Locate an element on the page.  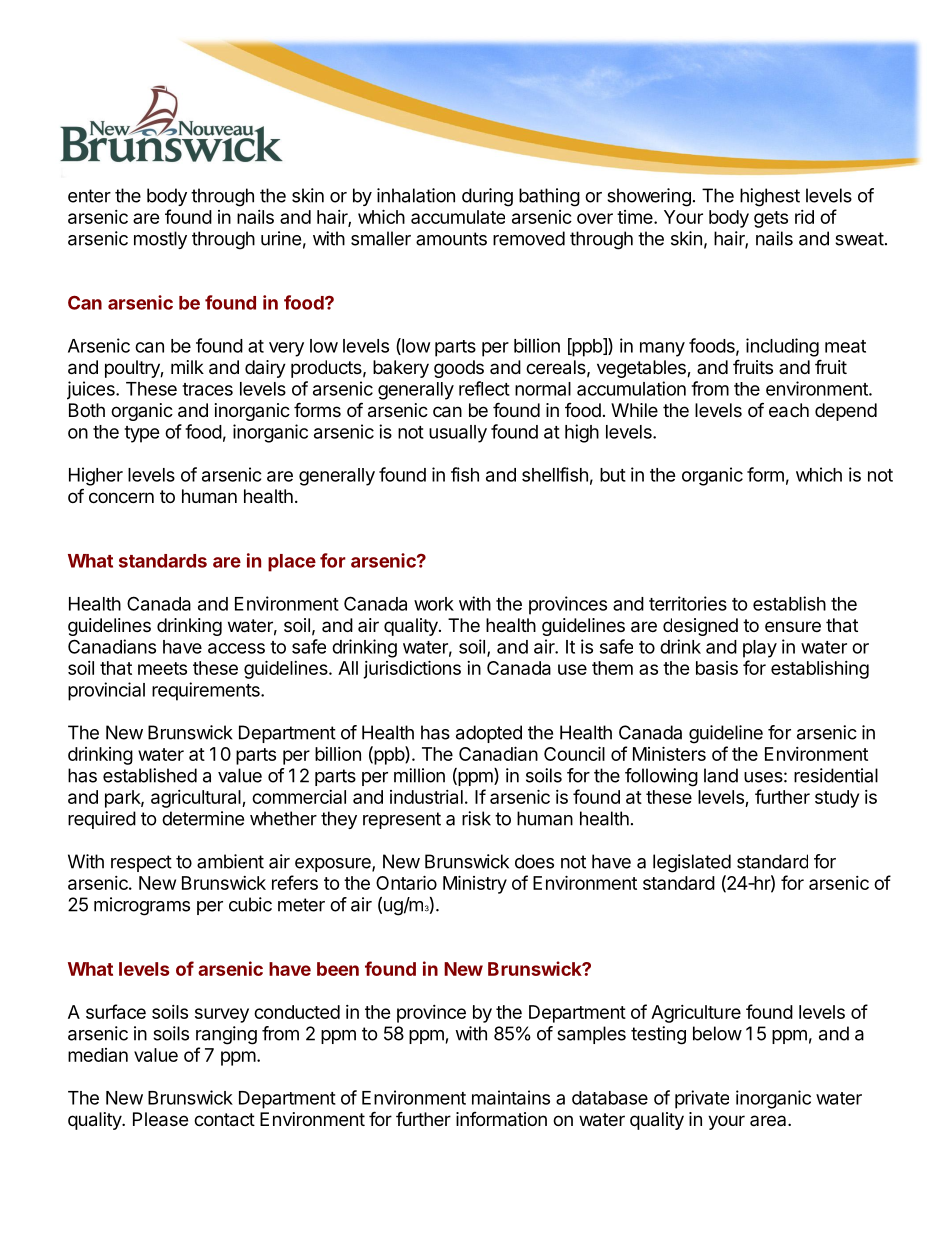
accumulate is located at coordinates (458, 217).
